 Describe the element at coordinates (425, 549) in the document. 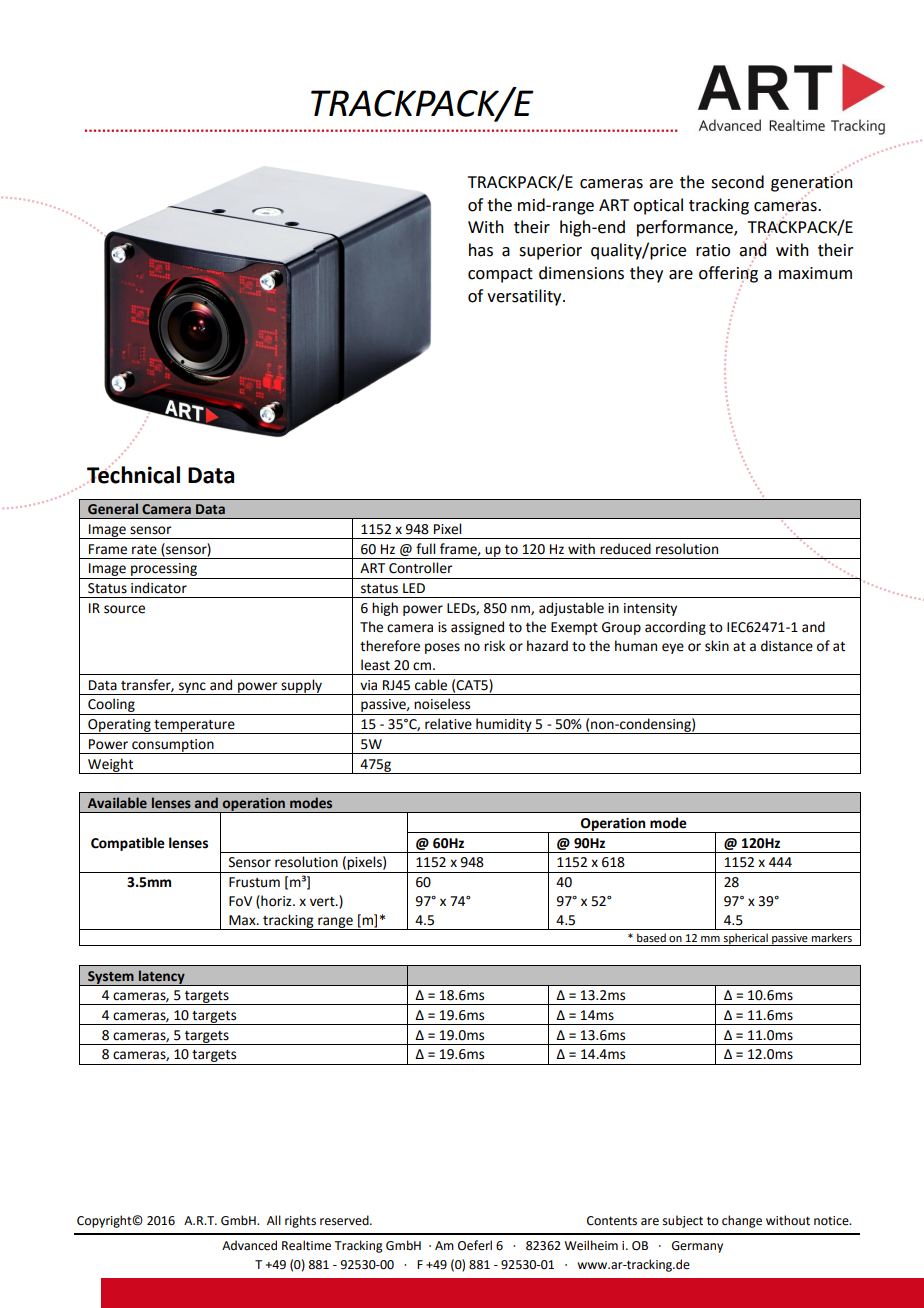

I see `full` at that location.
